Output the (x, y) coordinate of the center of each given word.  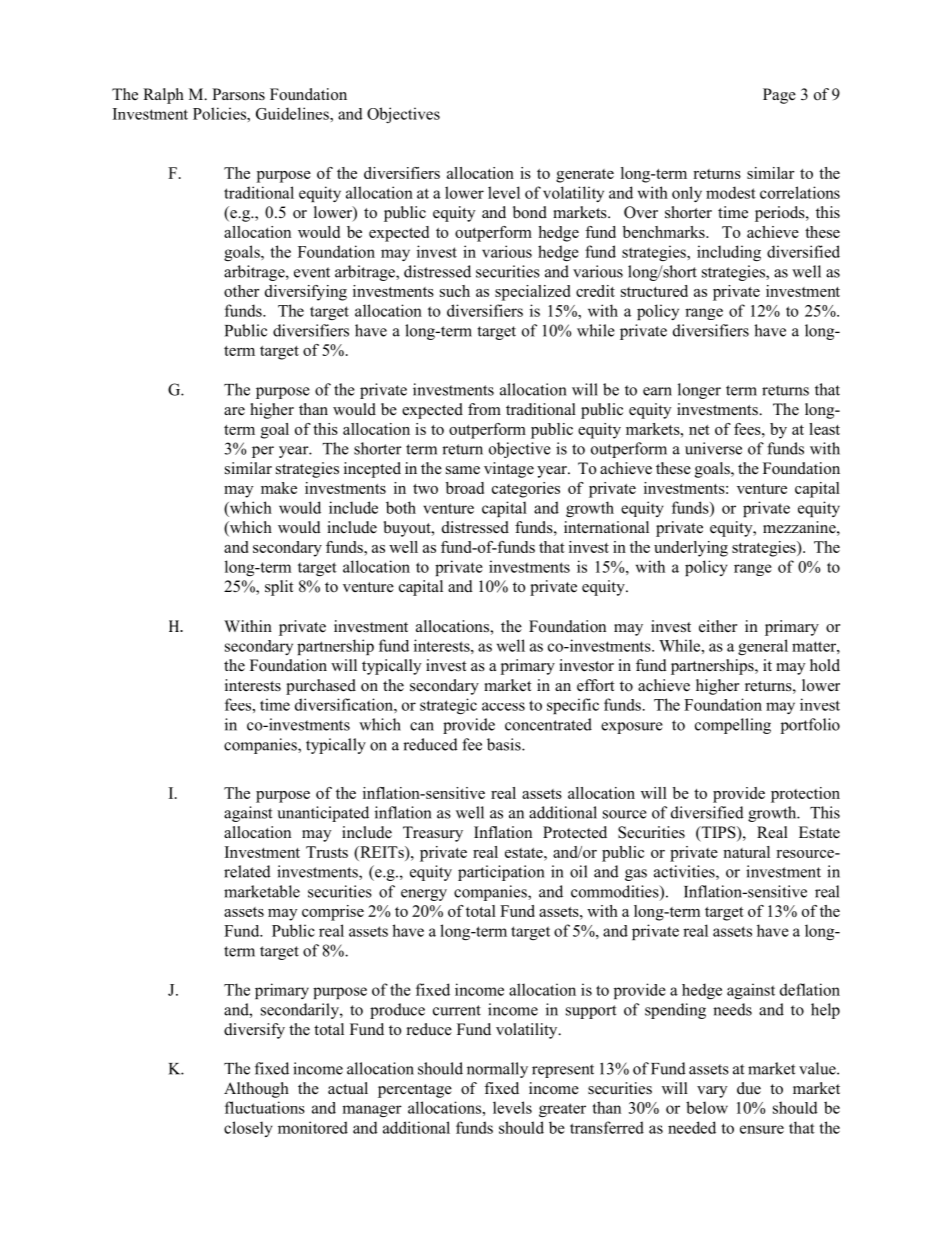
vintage (509, 470)
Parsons (238, 94)
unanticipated (323, 814)
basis (505, 744)
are (234, 411)
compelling (733, 726)
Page (779, 96)
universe (713, 448)
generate (585, 176)
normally (497, 1070)
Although (256, 1090)
